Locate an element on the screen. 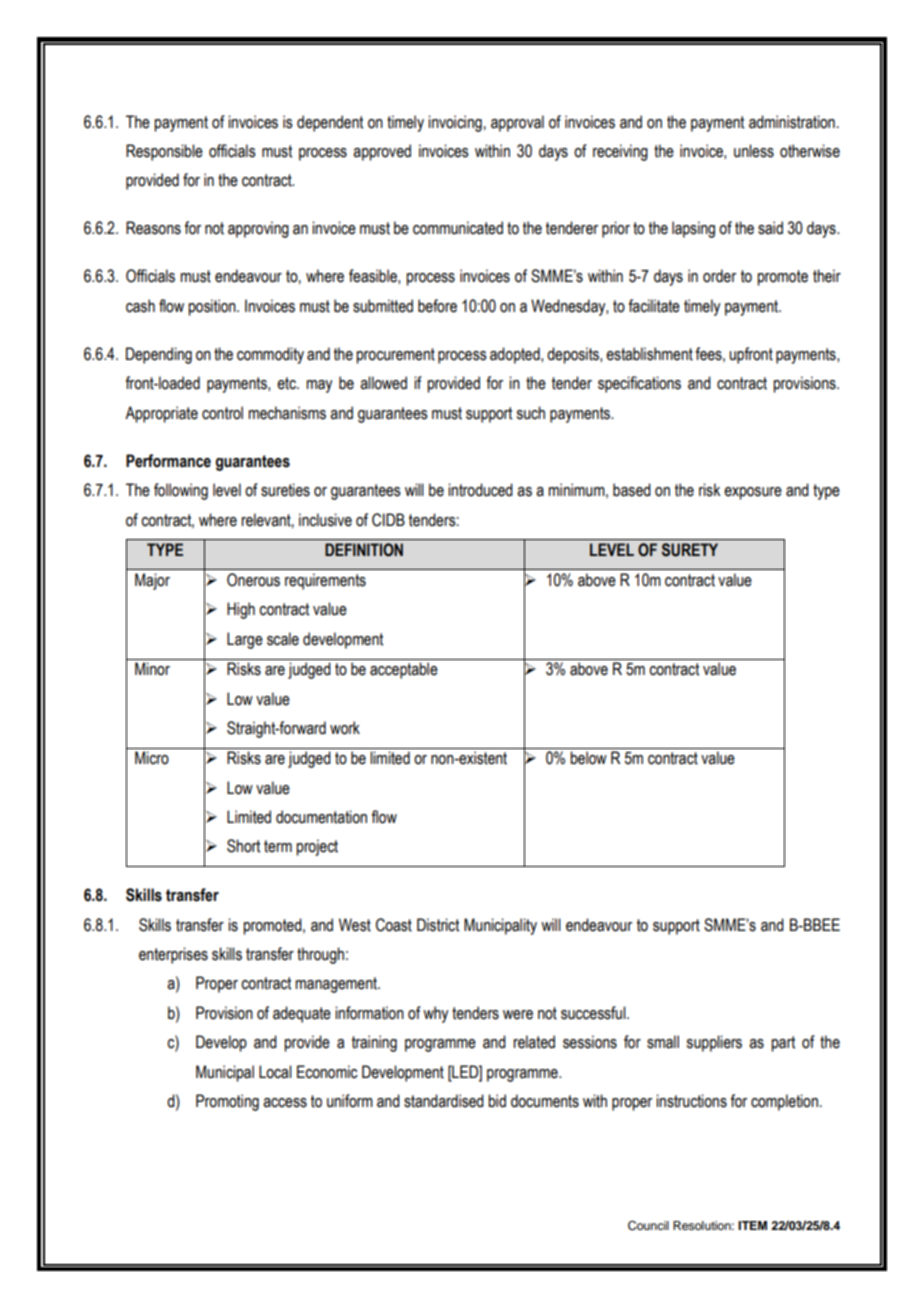 This screenshot has height=1308, width=924. below is located at coordinates (588, 758).
